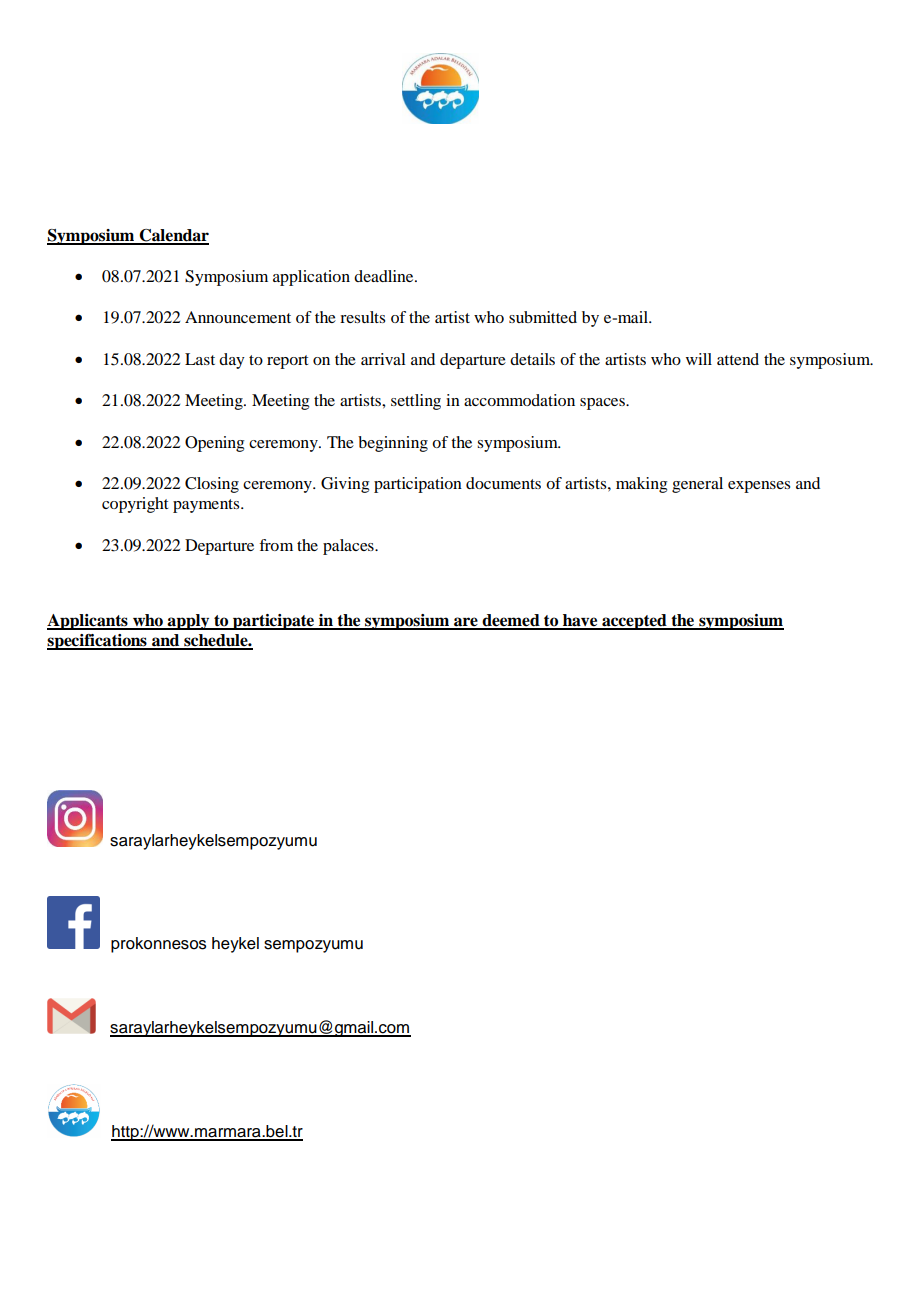  I want to click on palaces, so click(349, 547).
